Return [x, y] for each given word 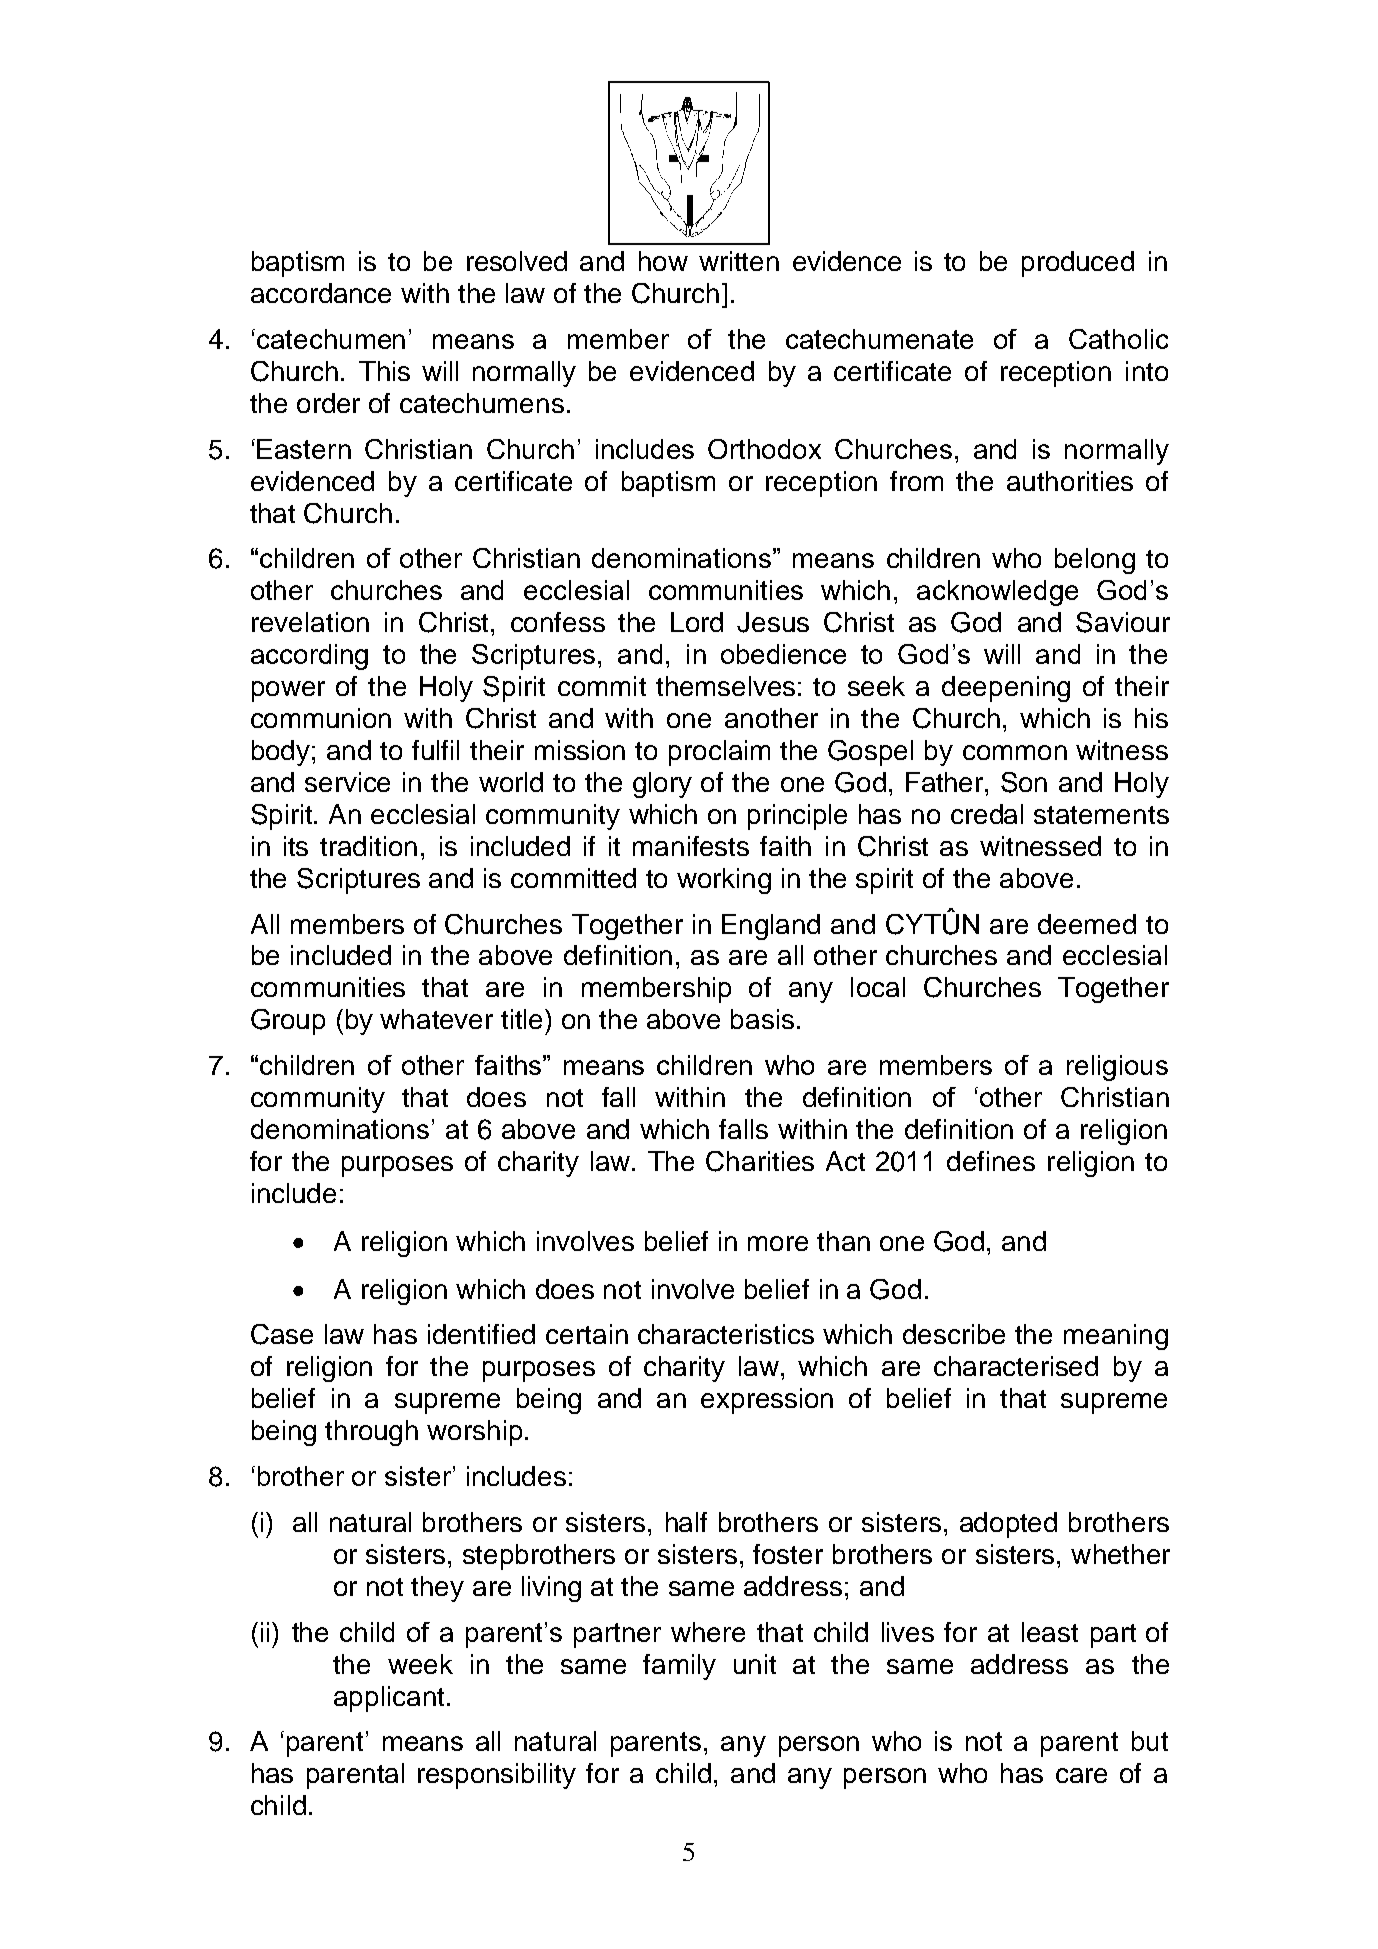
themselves [725, 686]
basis [762, 1019]
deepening [1006, 689]
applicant [389, 1699]
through [371, 1433]
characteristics [726, 1334]
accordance [321, 293]
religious [1117, 1068]
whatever [436, 1019]
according [309, 657]
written [739, 261]
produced [1078, 264]
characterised [1016, 1366]
